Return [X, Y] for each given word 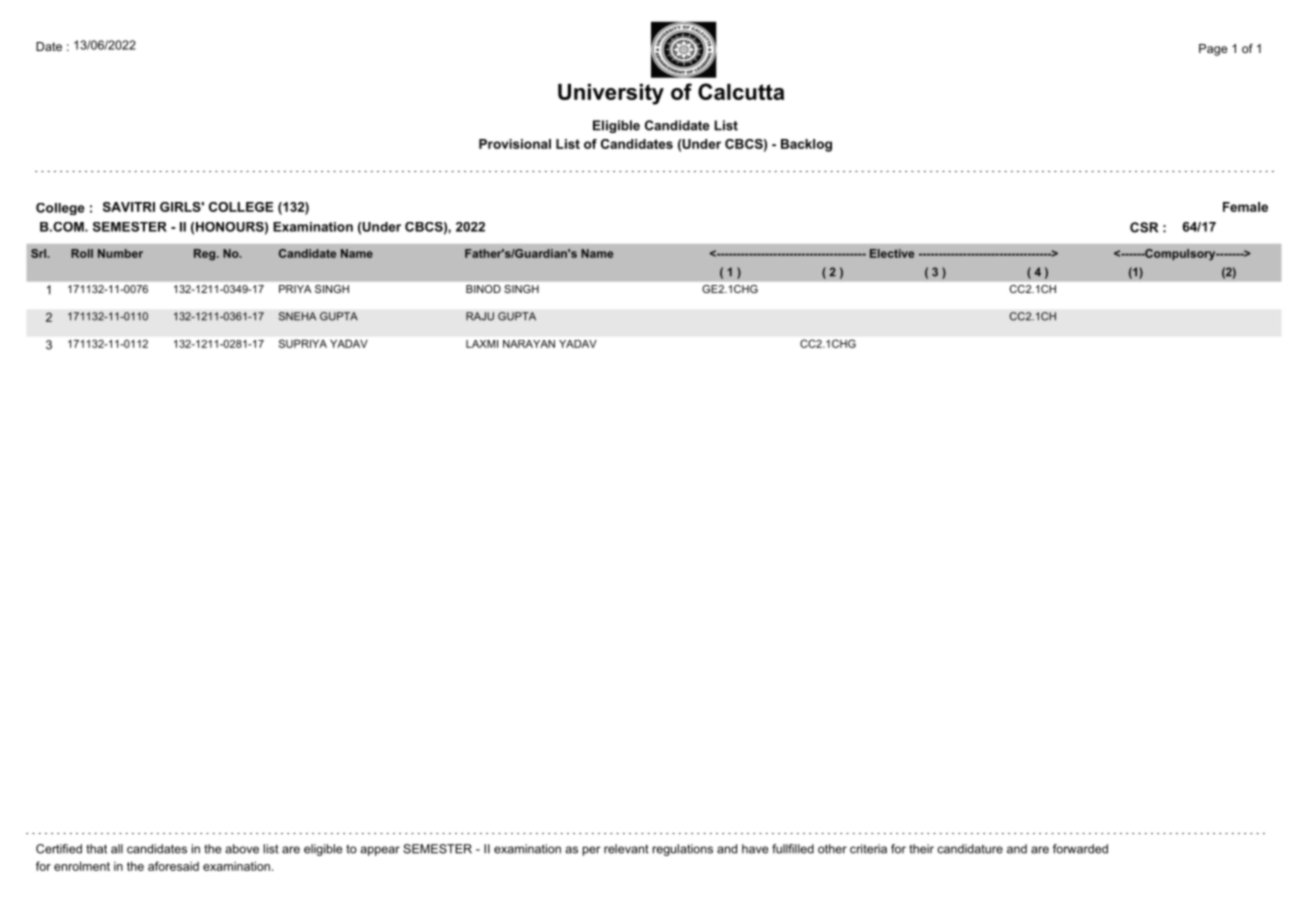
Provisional [515, 144]
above [242, 849]
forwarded [1080, 849]
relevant [626, 849]
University [611, 94]
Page [1213, 50]
